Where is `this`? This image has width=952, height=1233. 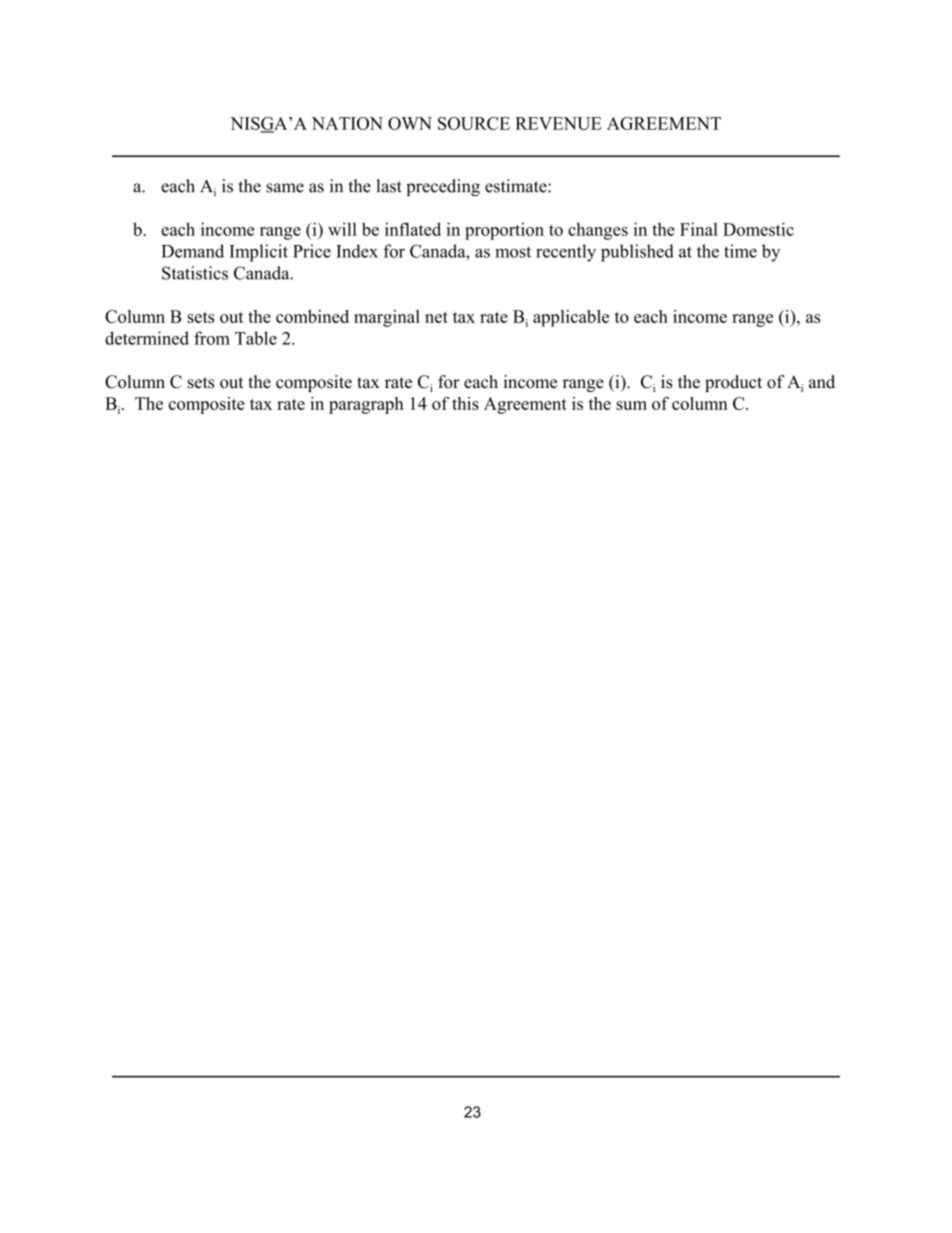
this is located at coordinates (465, 403).
